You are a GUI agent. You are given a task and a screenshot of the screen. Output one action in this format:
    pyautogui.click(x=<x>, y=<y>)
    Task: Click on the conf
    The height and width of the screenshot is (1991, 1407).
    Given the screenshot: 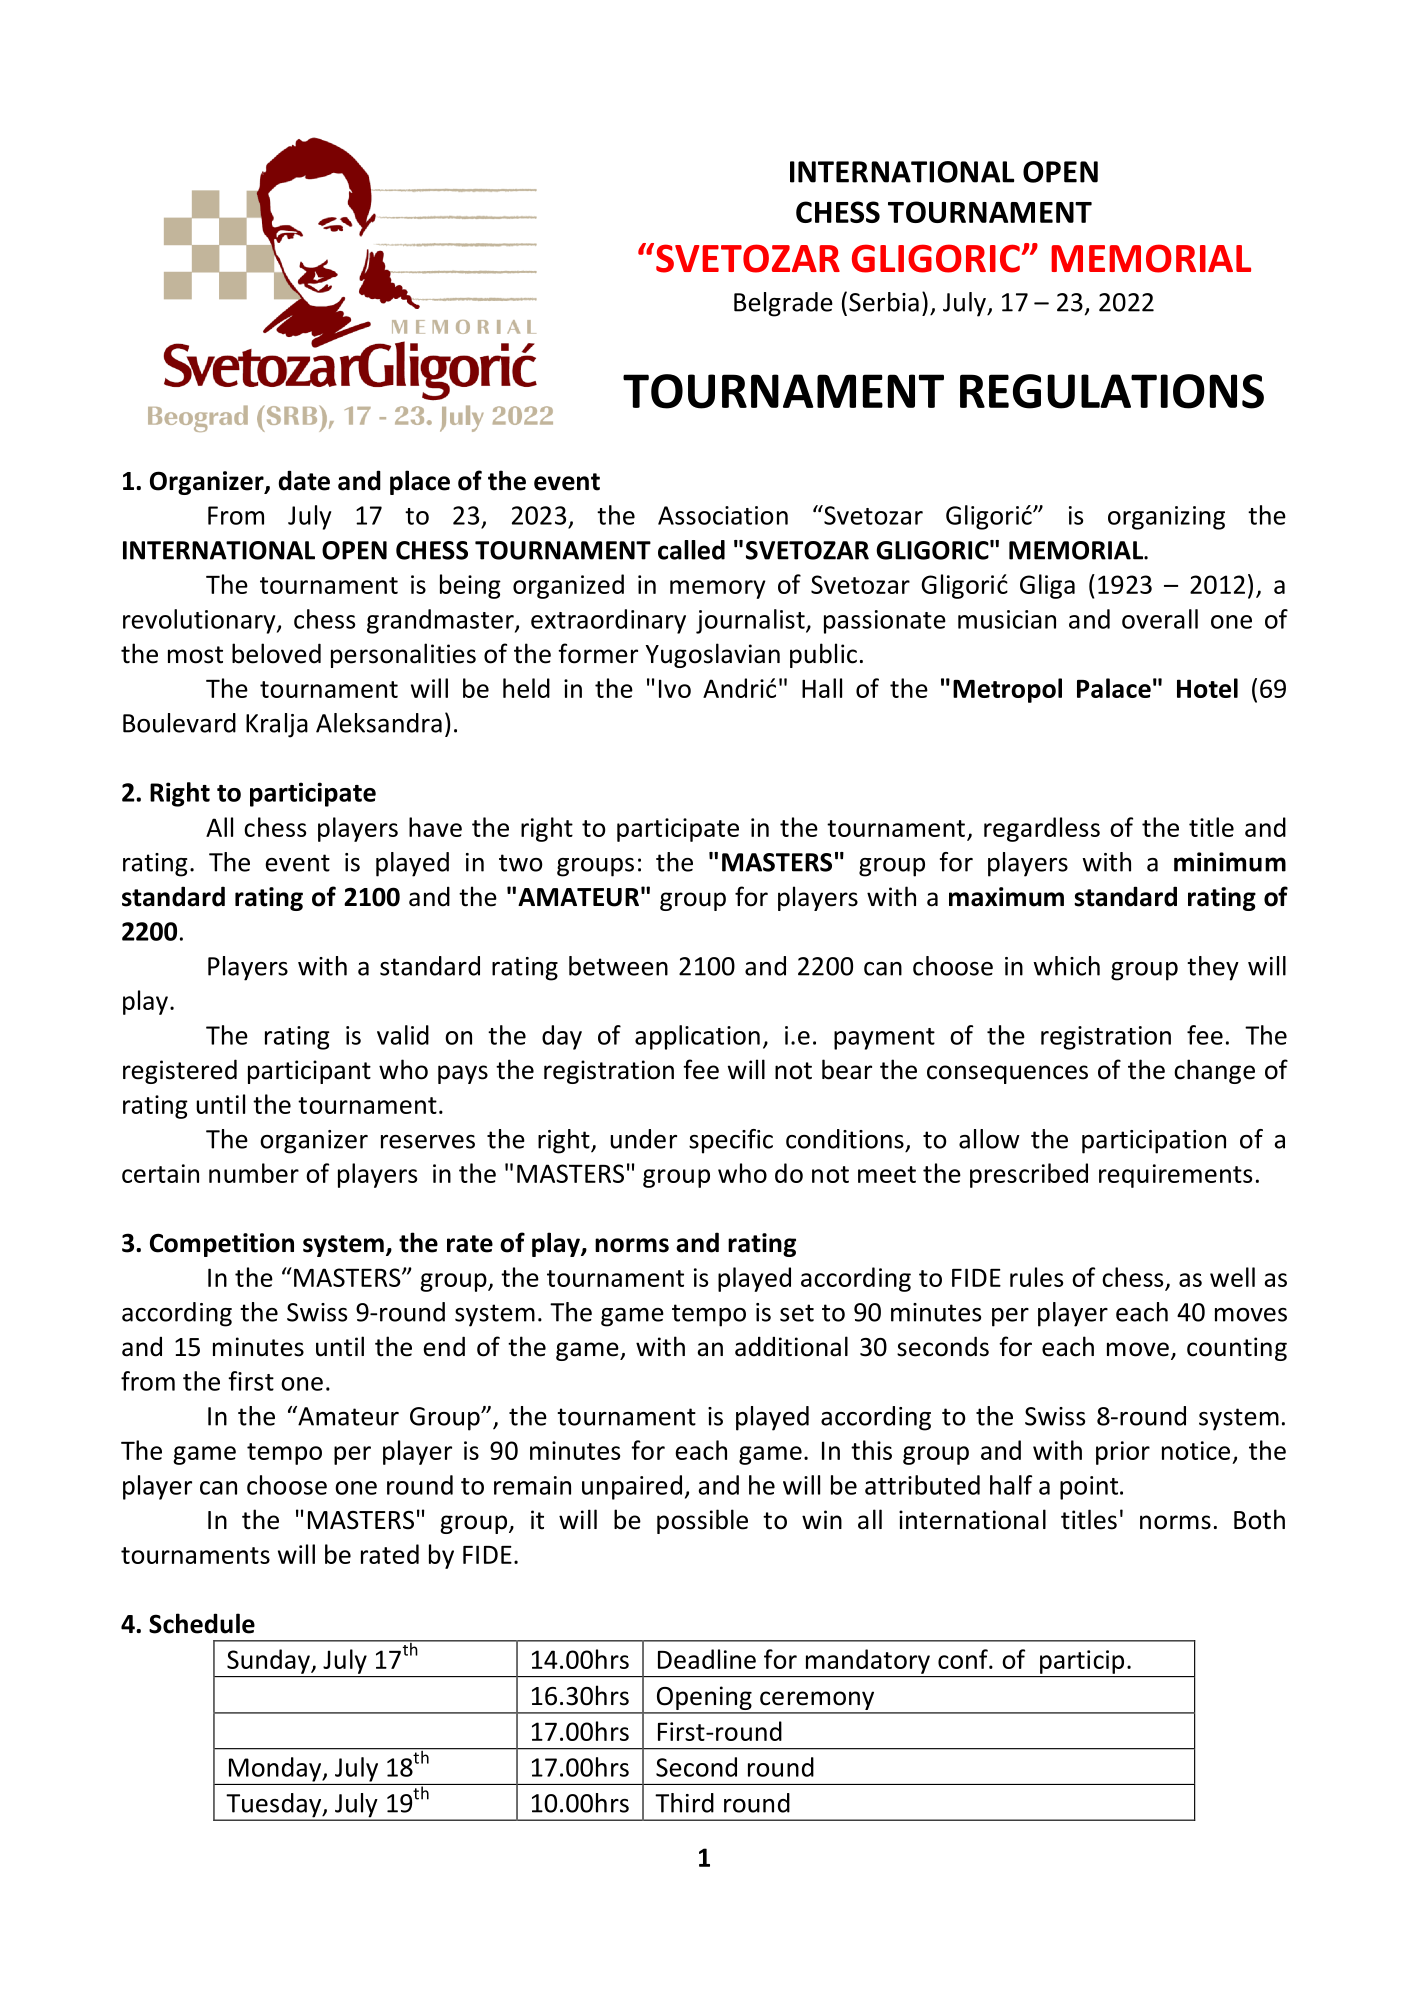 What is the action you would take?
    pyautogui.click(x=964, y=1659)
